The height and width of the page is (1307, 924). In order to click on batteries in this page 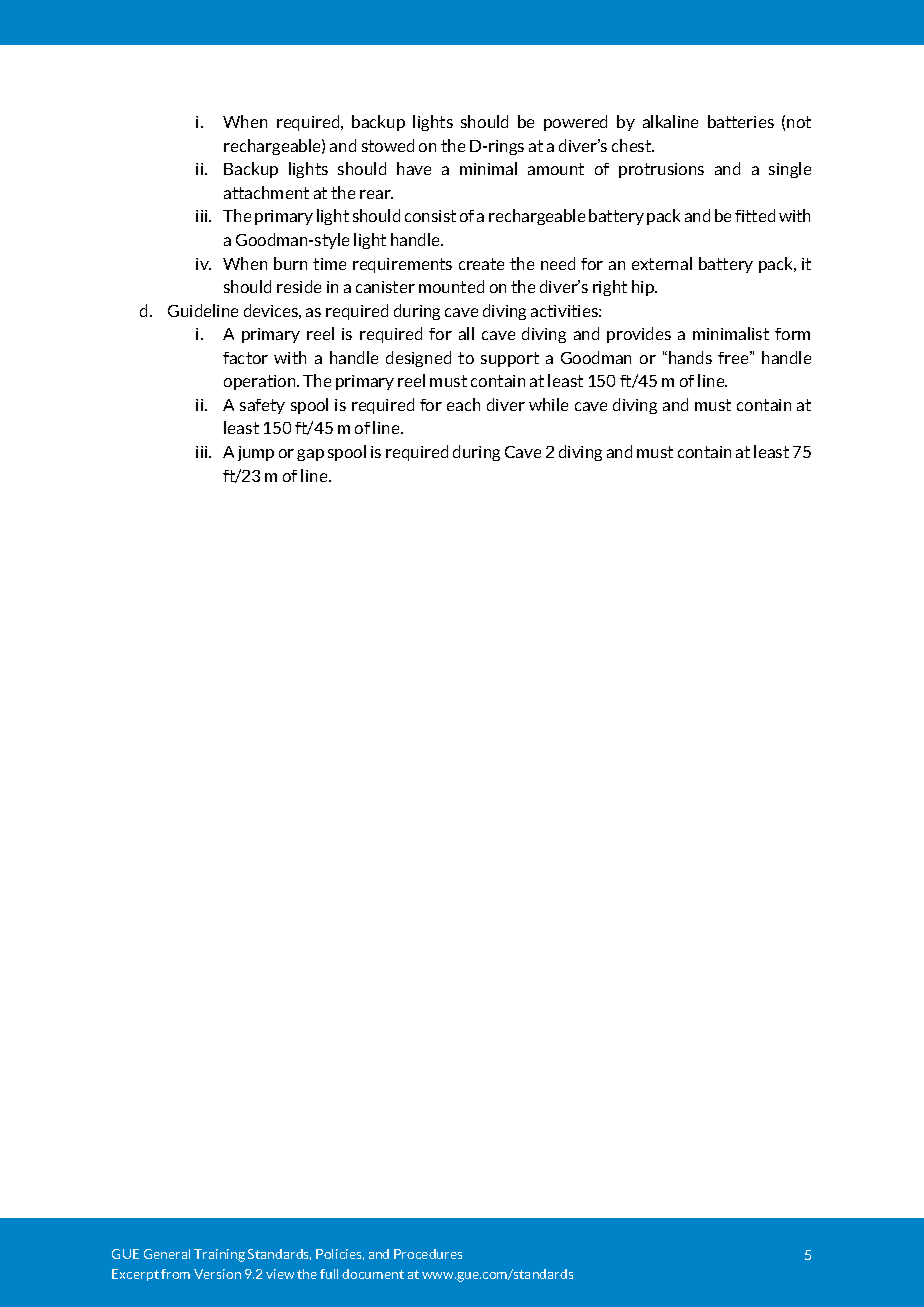, I will do `click(741, 121)`.
